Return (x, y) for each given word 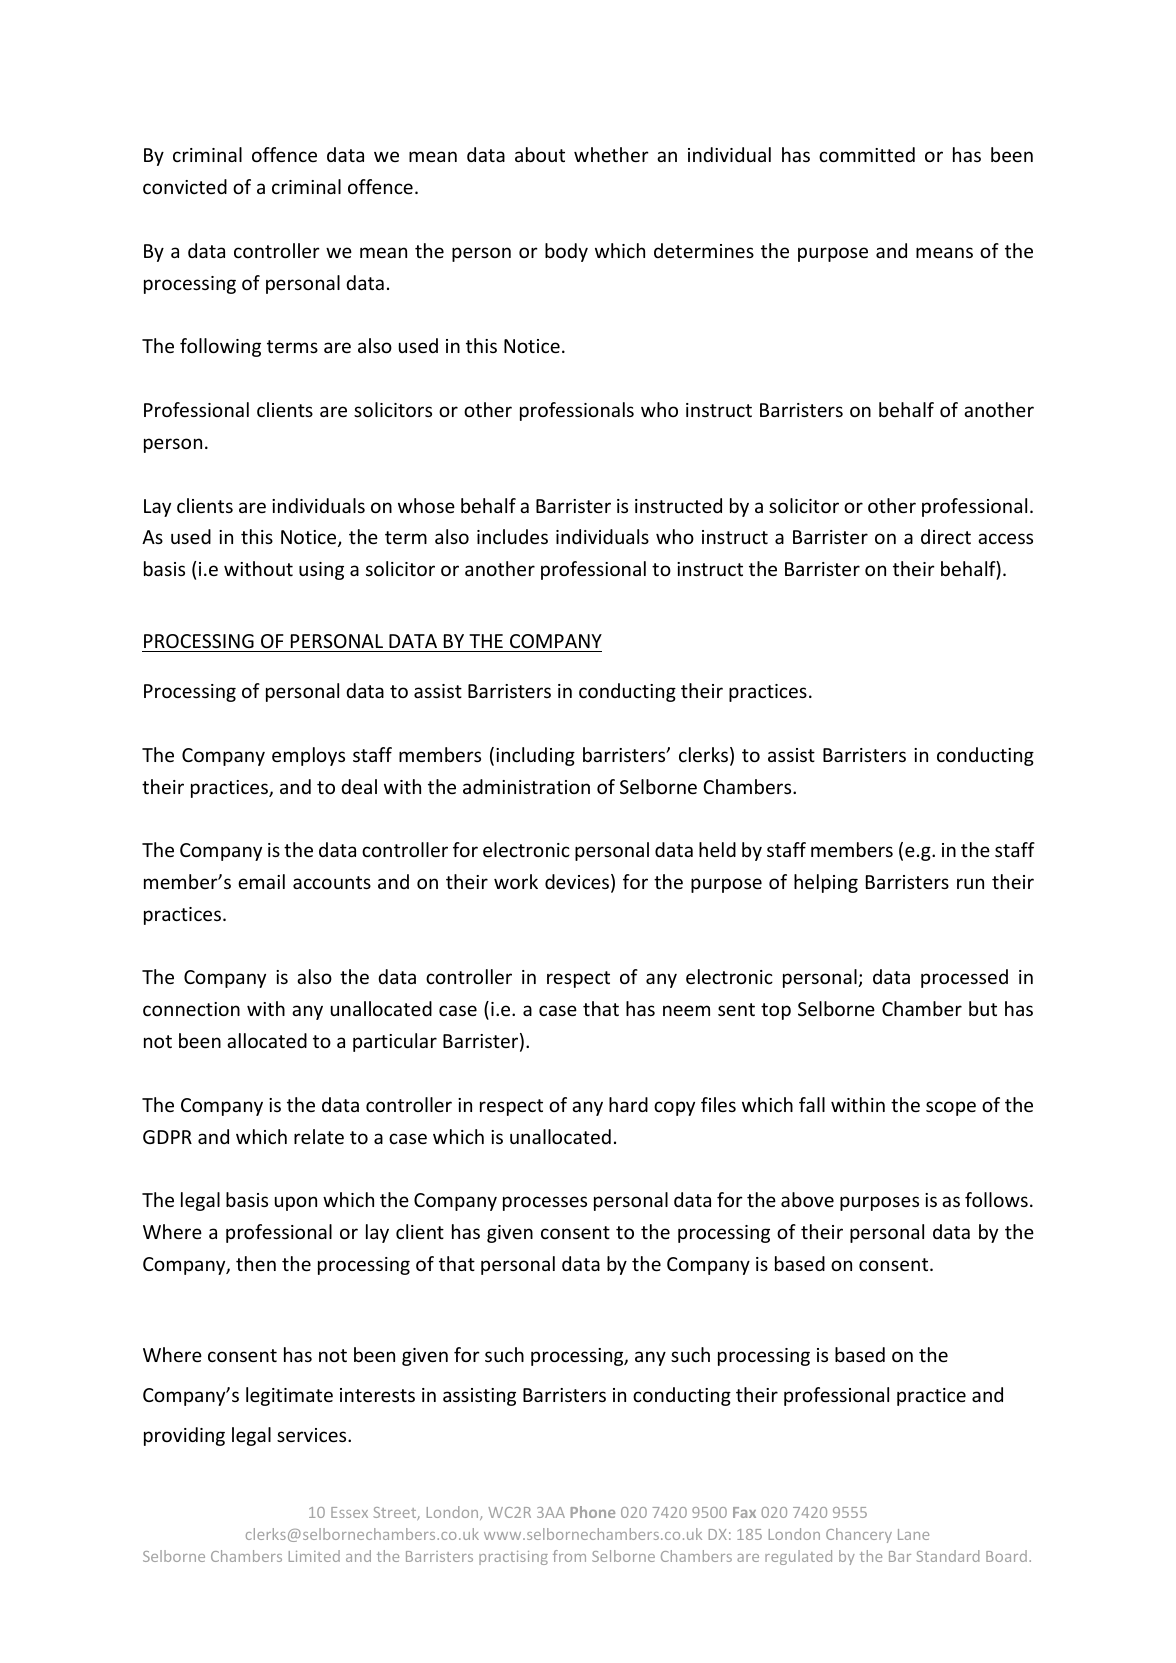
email (261, 881)
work (516, 881)
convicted (185, 186)
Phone (593, 1512)
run (970, 883)
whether (611, 154)
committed (867, 154)
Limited (314, 1556)
